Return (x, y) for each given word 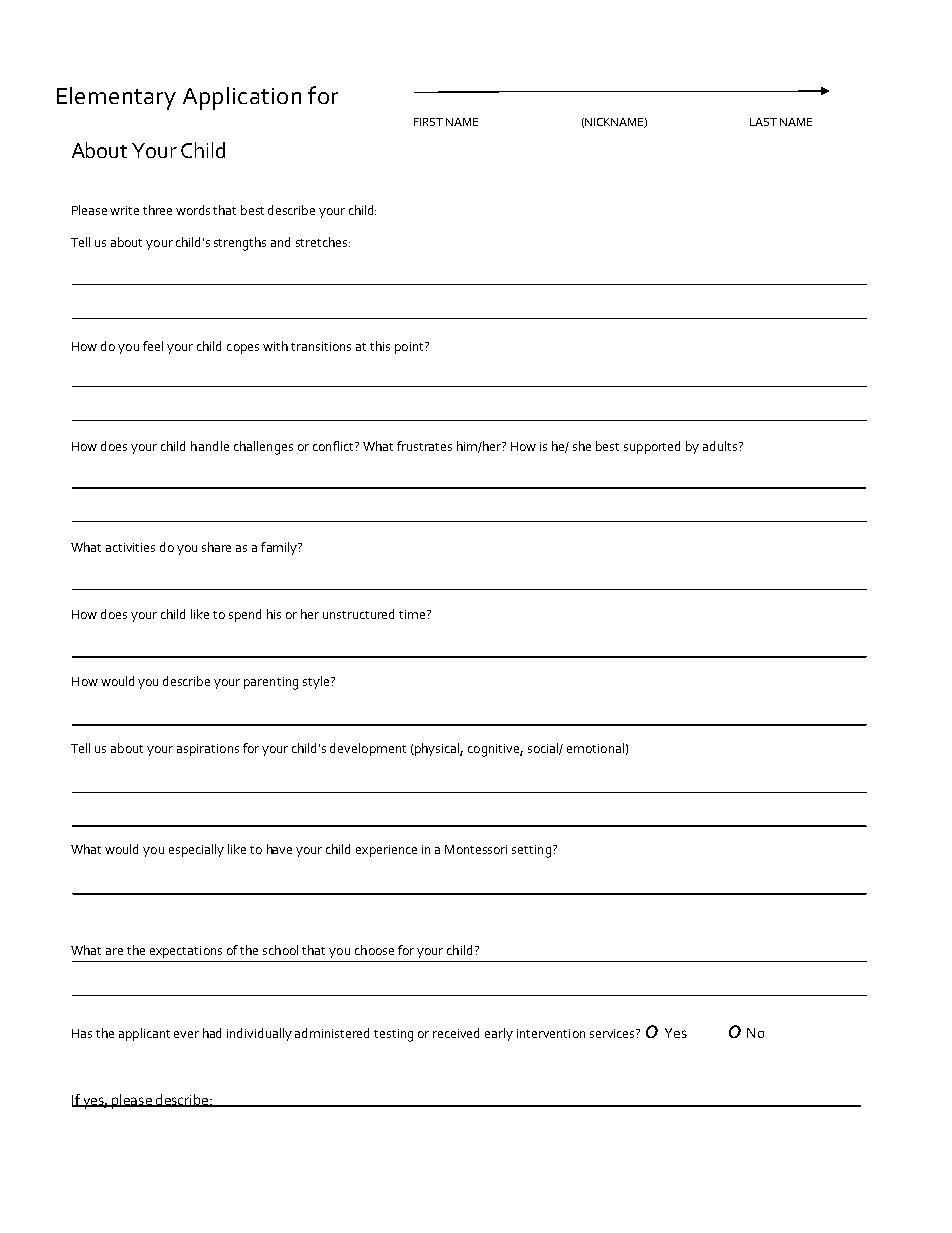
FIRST (428, 122)
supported (652, 447)
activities (130, 547)
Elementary (116, 98)
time (413, 614)
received (456, 1033)
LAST (763, 122)
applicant (144, 1034)
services (613, 1033)
